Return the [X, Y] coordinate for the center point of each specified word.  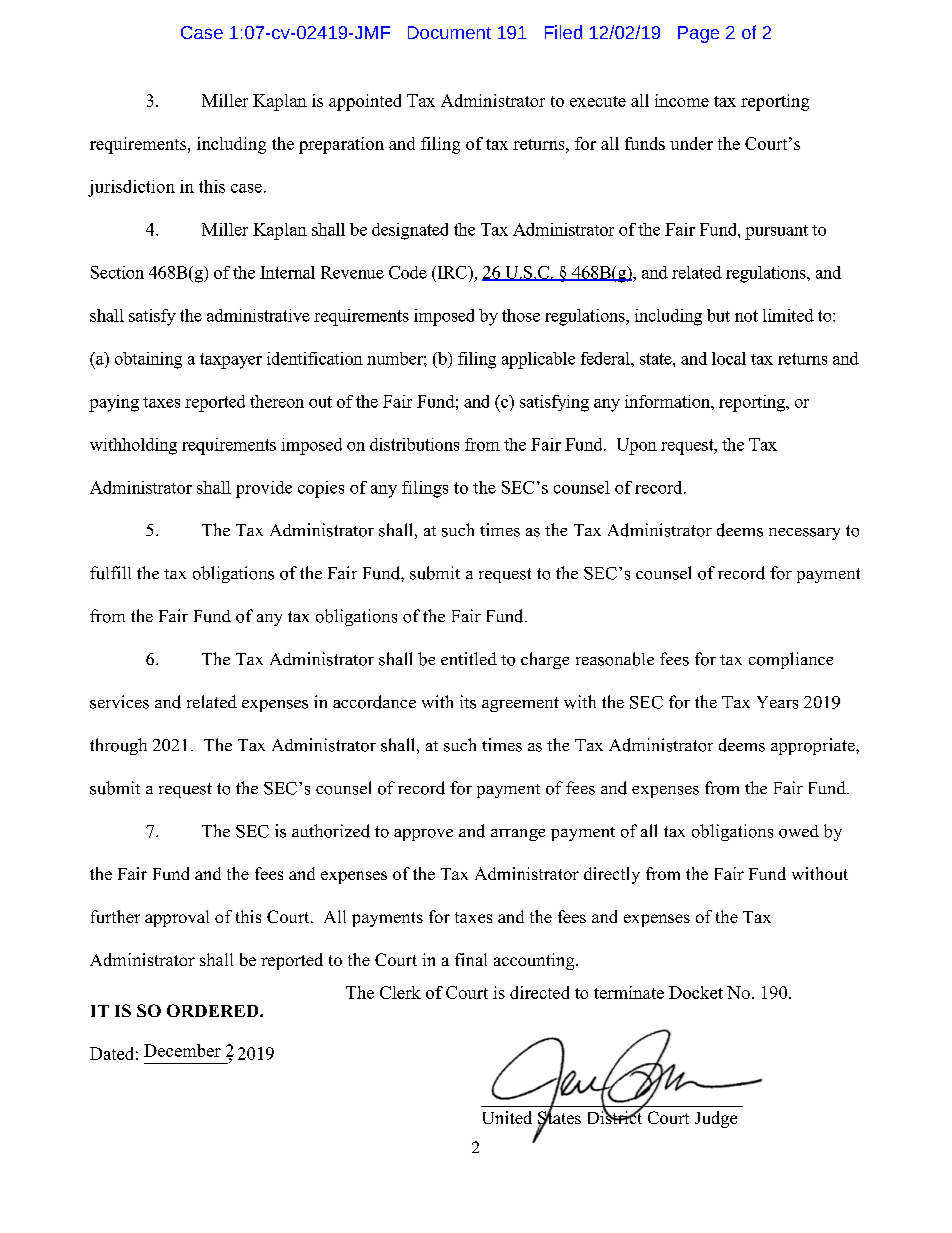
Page [698, 34]
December [182, 1050]
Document [449, 32]
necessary [804, 534]
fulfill [110, 573]
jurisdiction [131, 188]
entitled [469, 658]
